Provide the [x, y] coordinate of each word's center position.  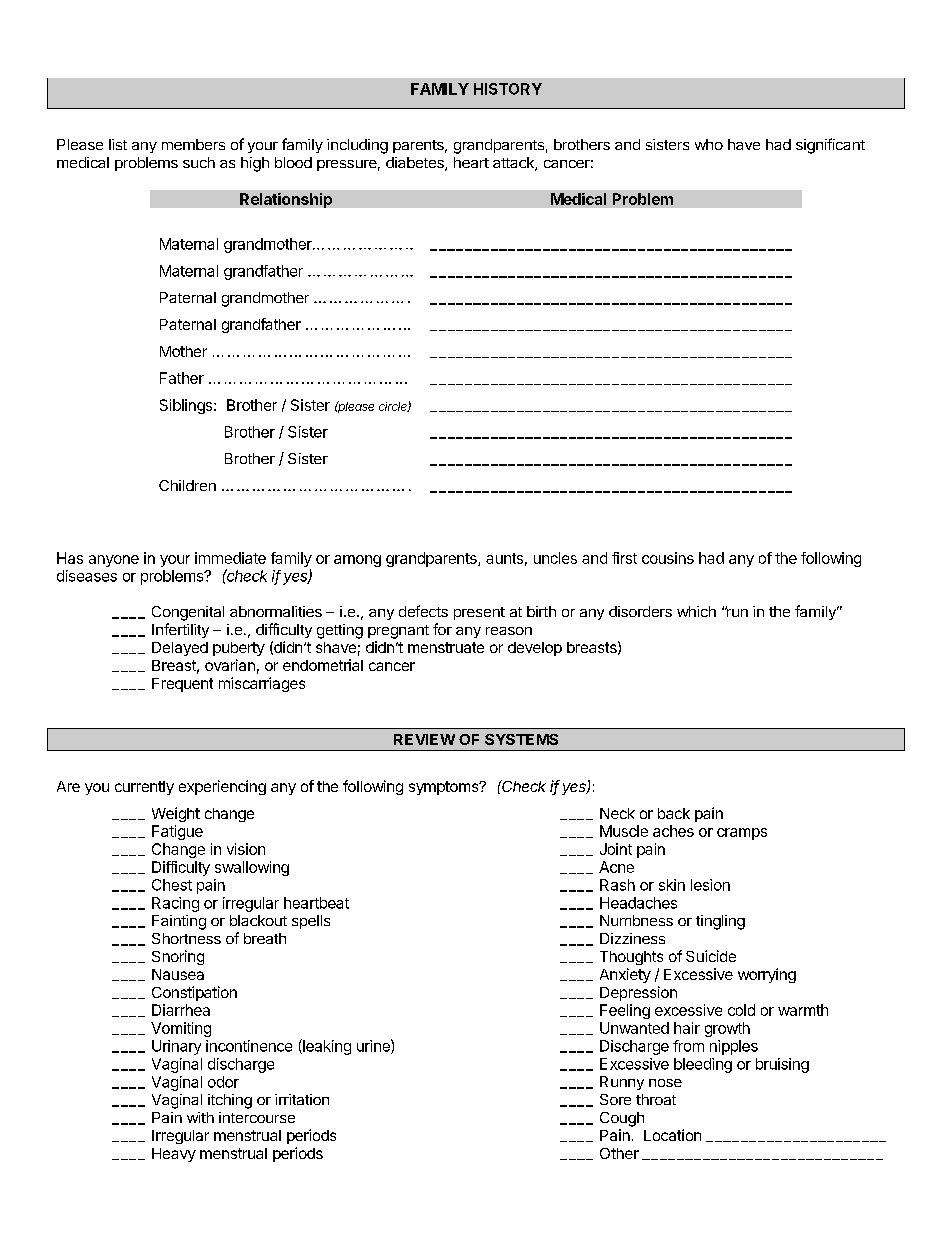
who [709, 144]
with [200, 1117]
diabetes [416, 164]
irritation [302, 1099]
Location [672, 1135]
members [193, 144]
